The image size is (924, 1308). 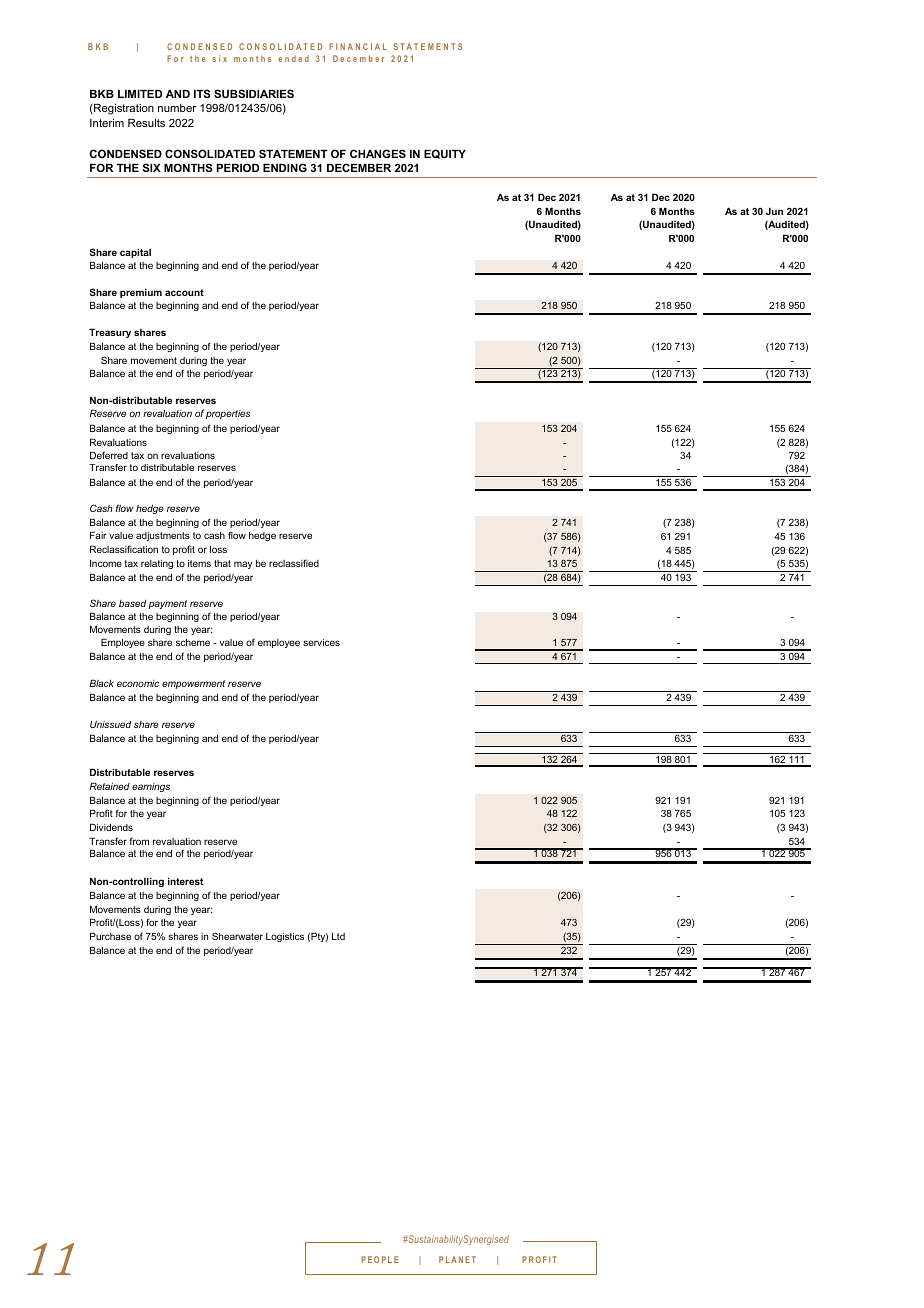 I want to click on CHANGES, so click(x=378, y=153).
